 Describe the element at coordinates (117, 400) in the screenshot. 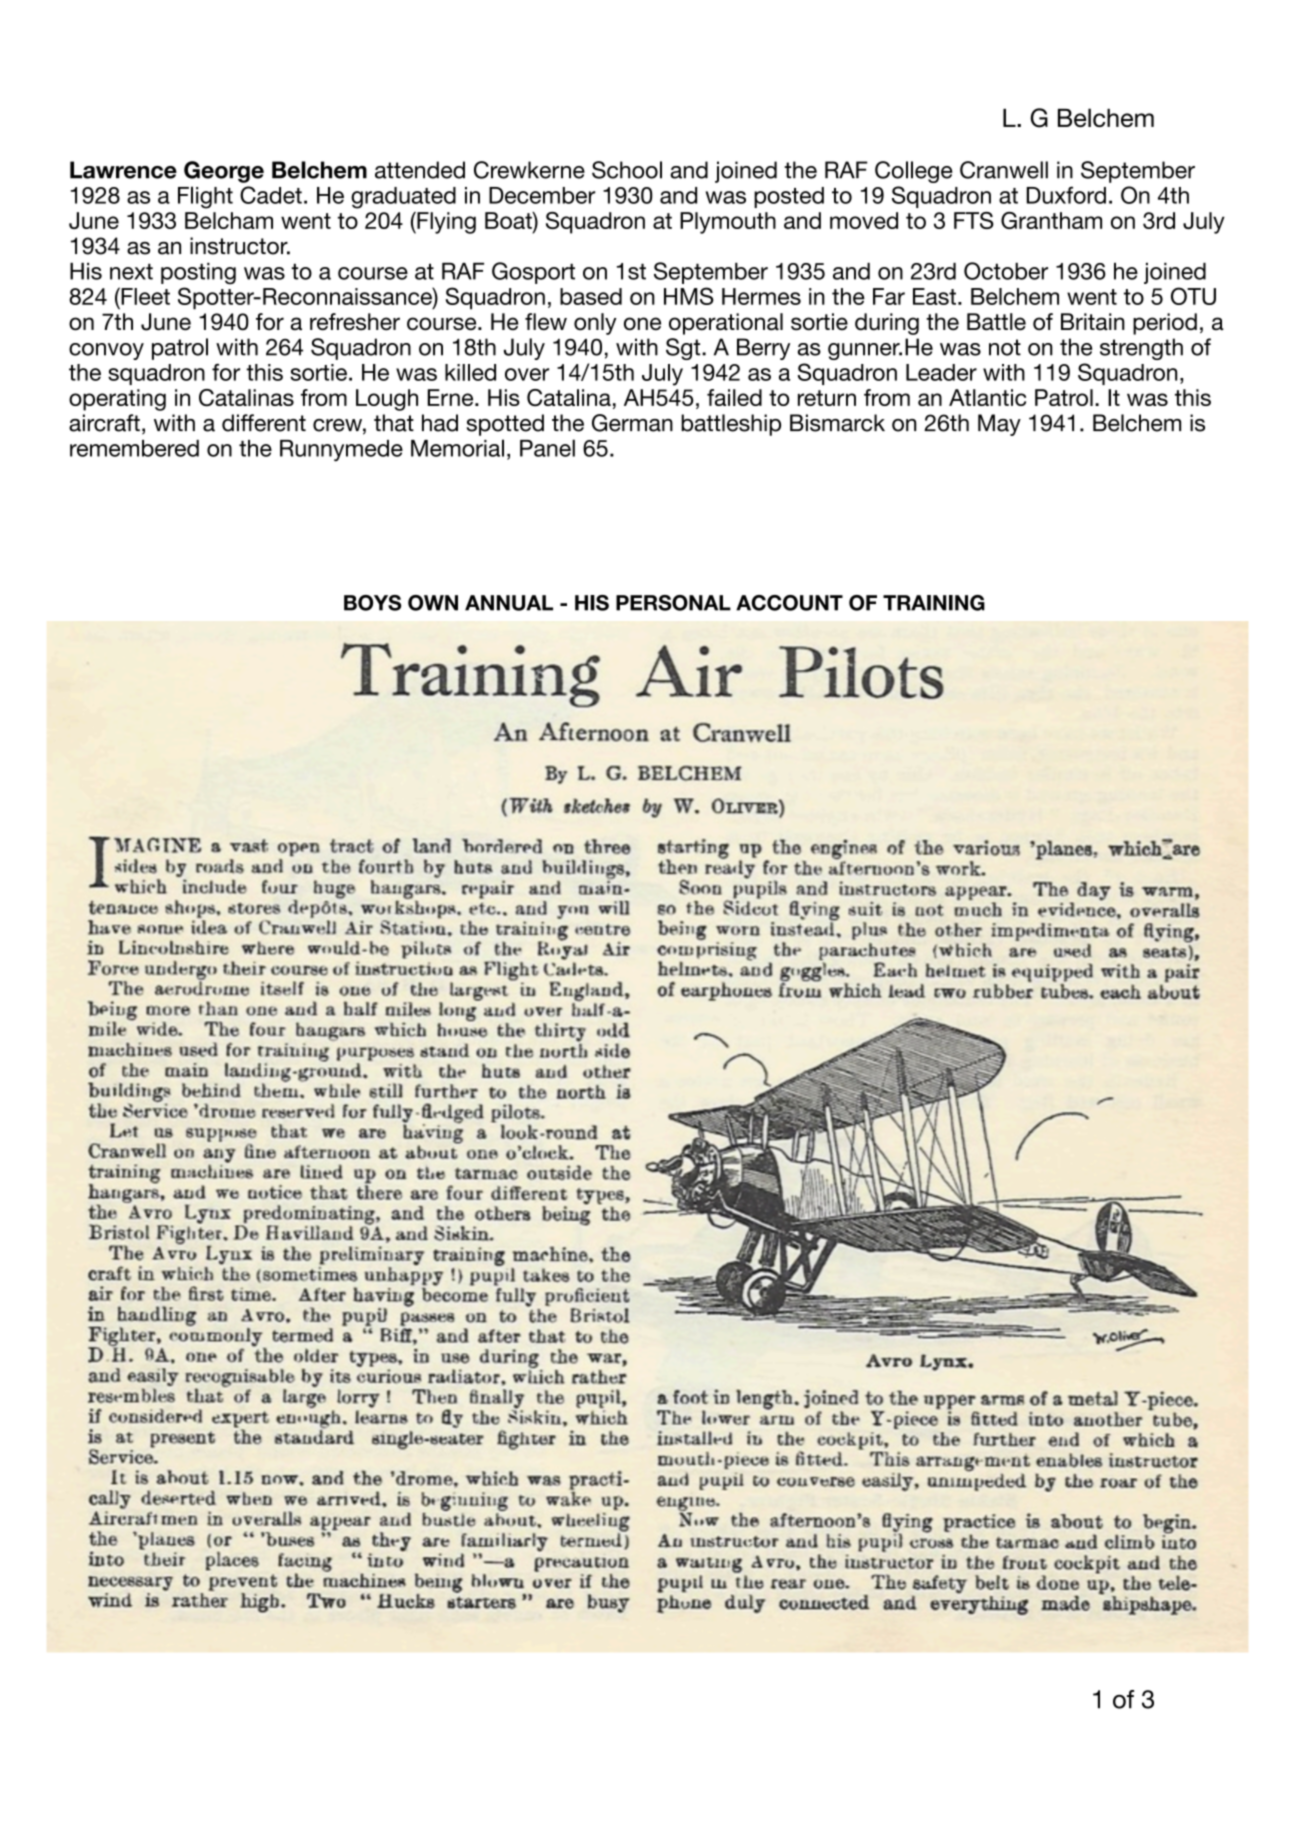

I see `operating` at that location.
